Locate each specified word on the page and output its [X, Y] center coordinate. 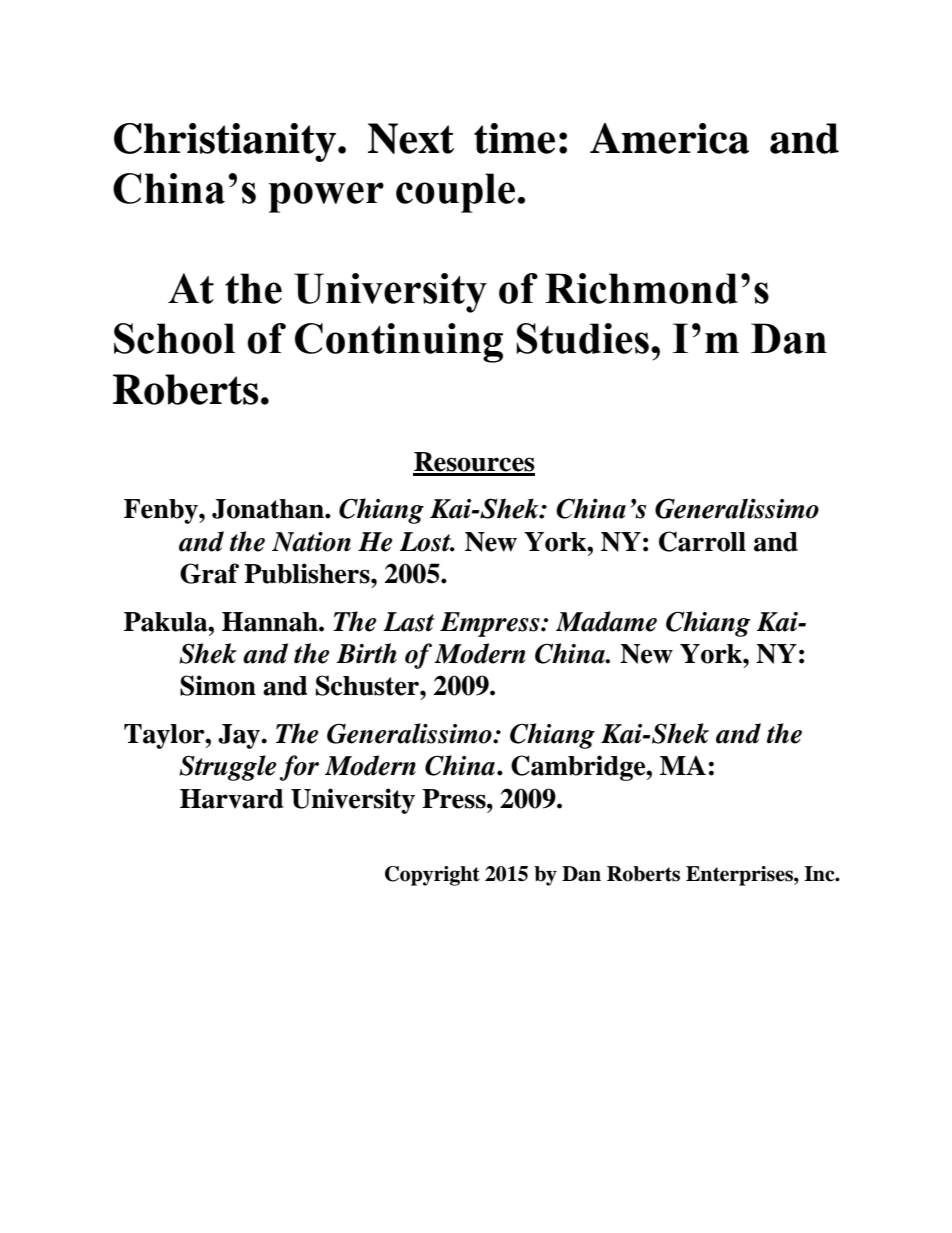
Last [408, 622]
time [514, 138]
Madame [606, 621]
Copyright [432, 876]
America [669, 138]
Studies [582, 338]
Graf [209, 573]
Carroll [702, 541]
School [174, 338]
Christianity [226, 142]
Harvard [231, 799]
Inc [820, 874]
